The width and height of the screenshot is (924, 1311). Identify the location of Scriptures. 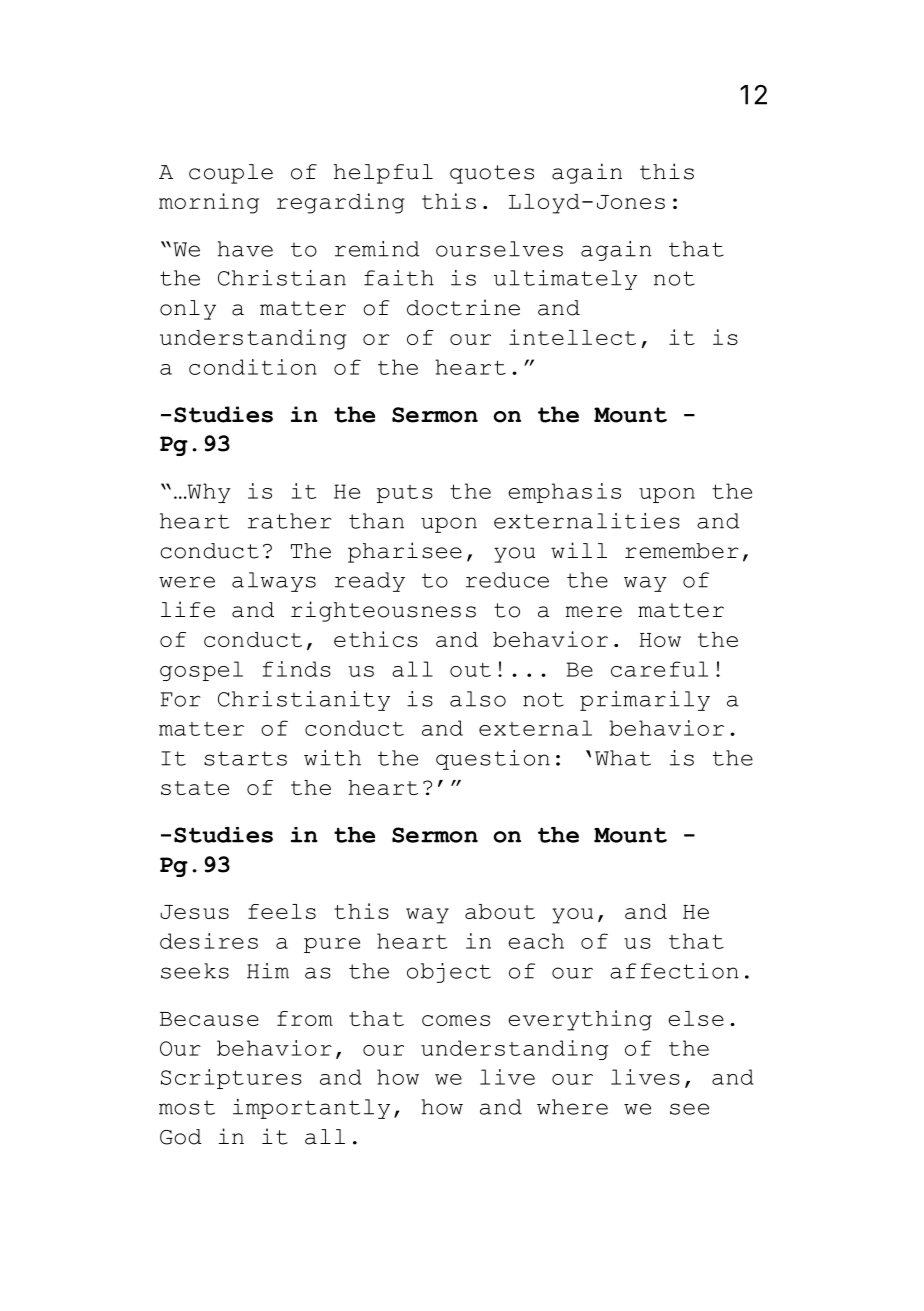
(231, 1079).
